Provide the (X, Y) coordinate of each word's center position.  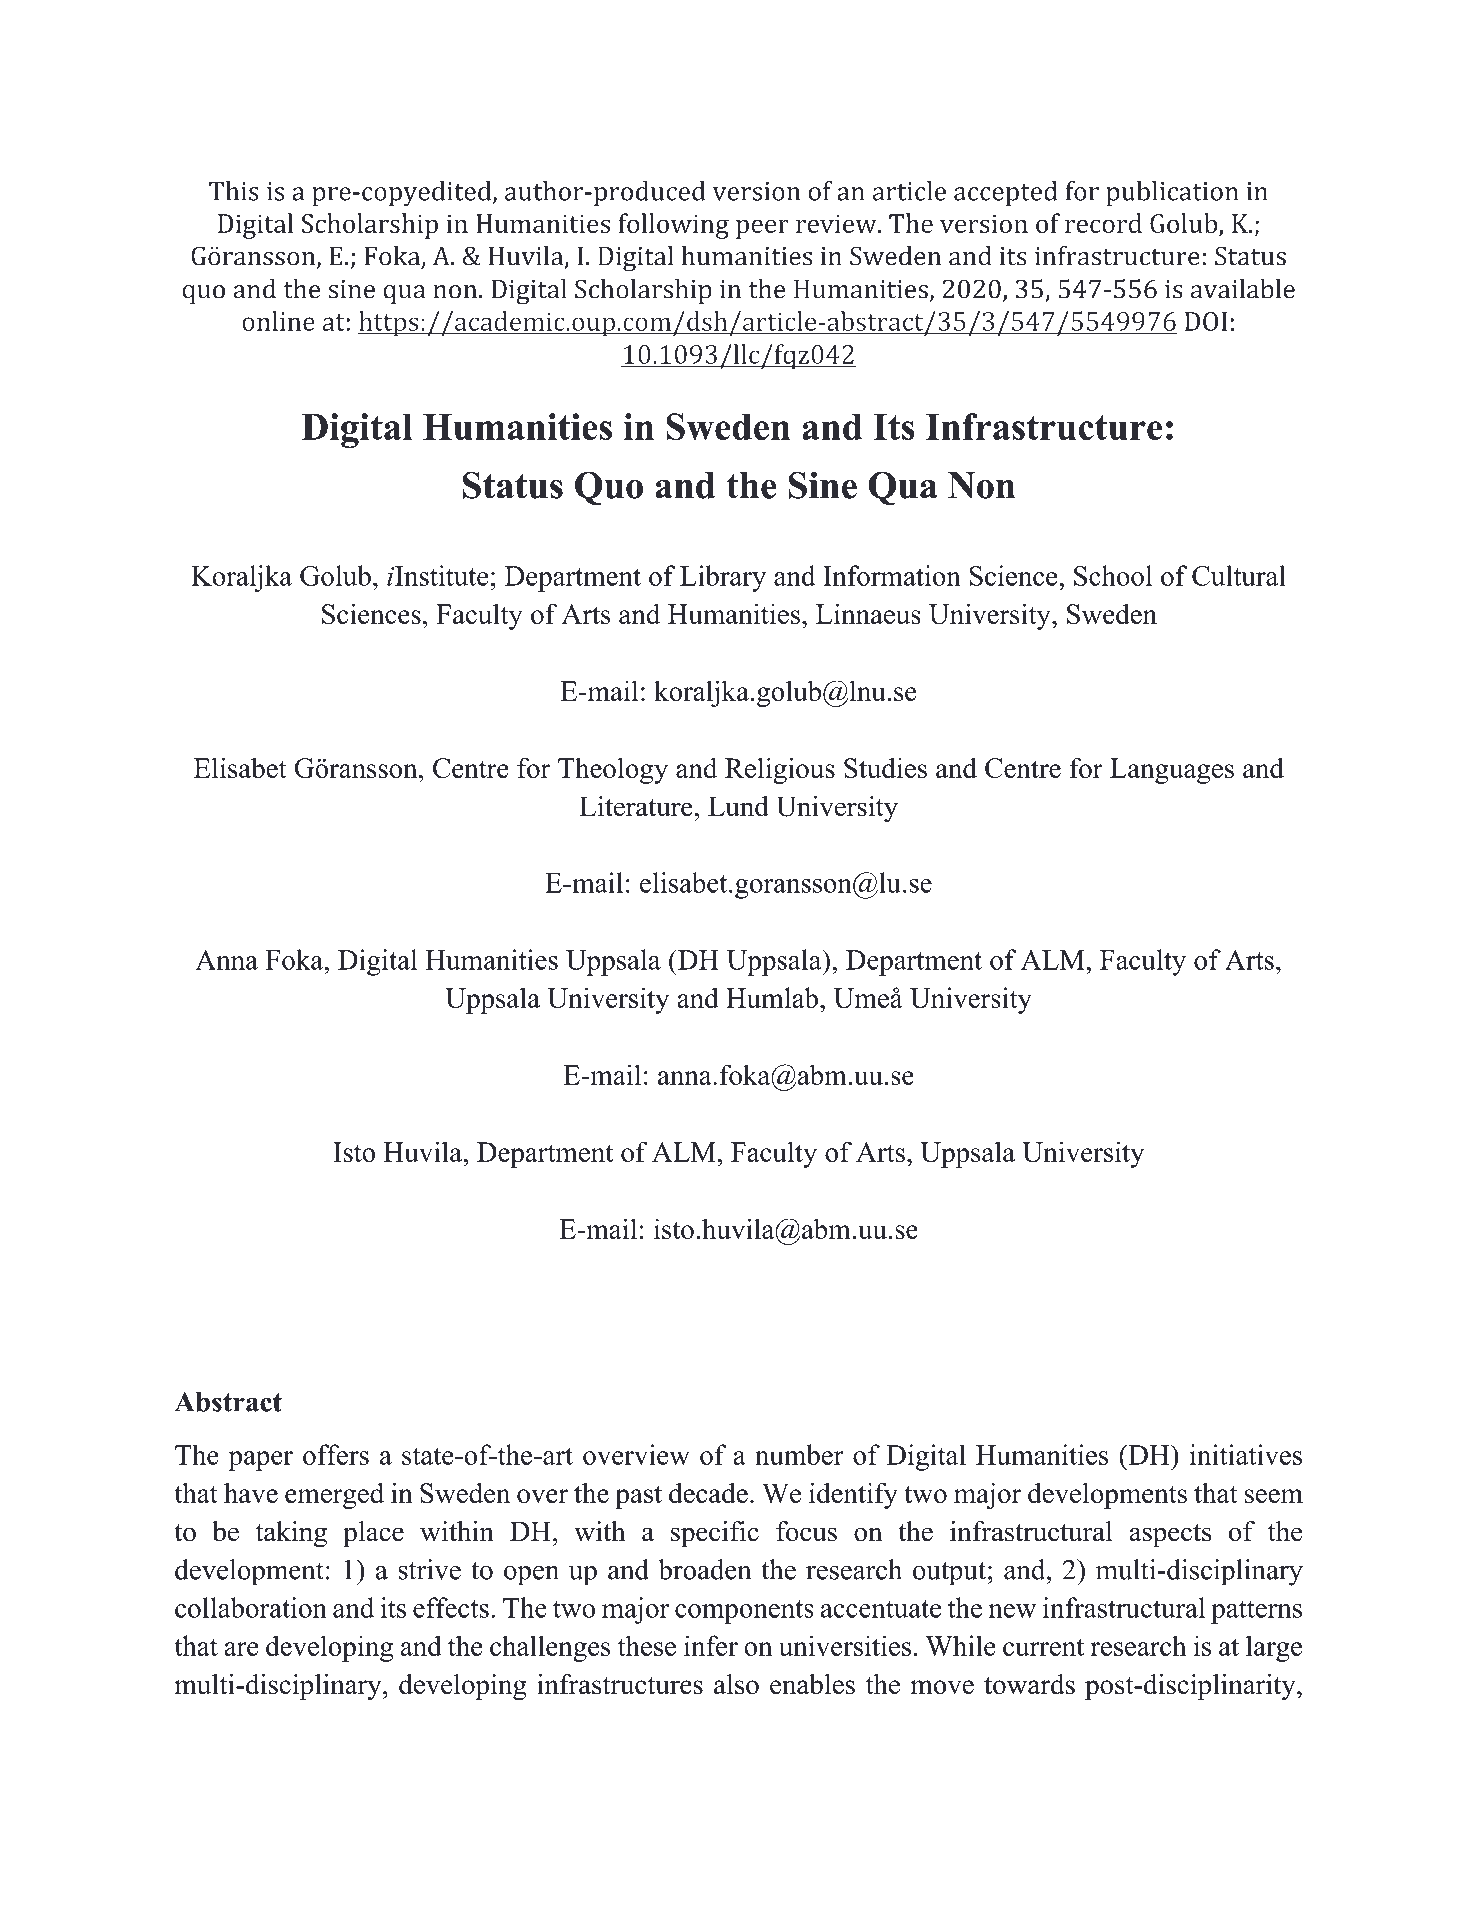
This (234, 191)
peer (762, 229)
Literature (637, 806)
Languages (1172, 771)
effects (451, 1607)
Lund (738, 806)
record (1103, 223)
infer (711, 1645)
